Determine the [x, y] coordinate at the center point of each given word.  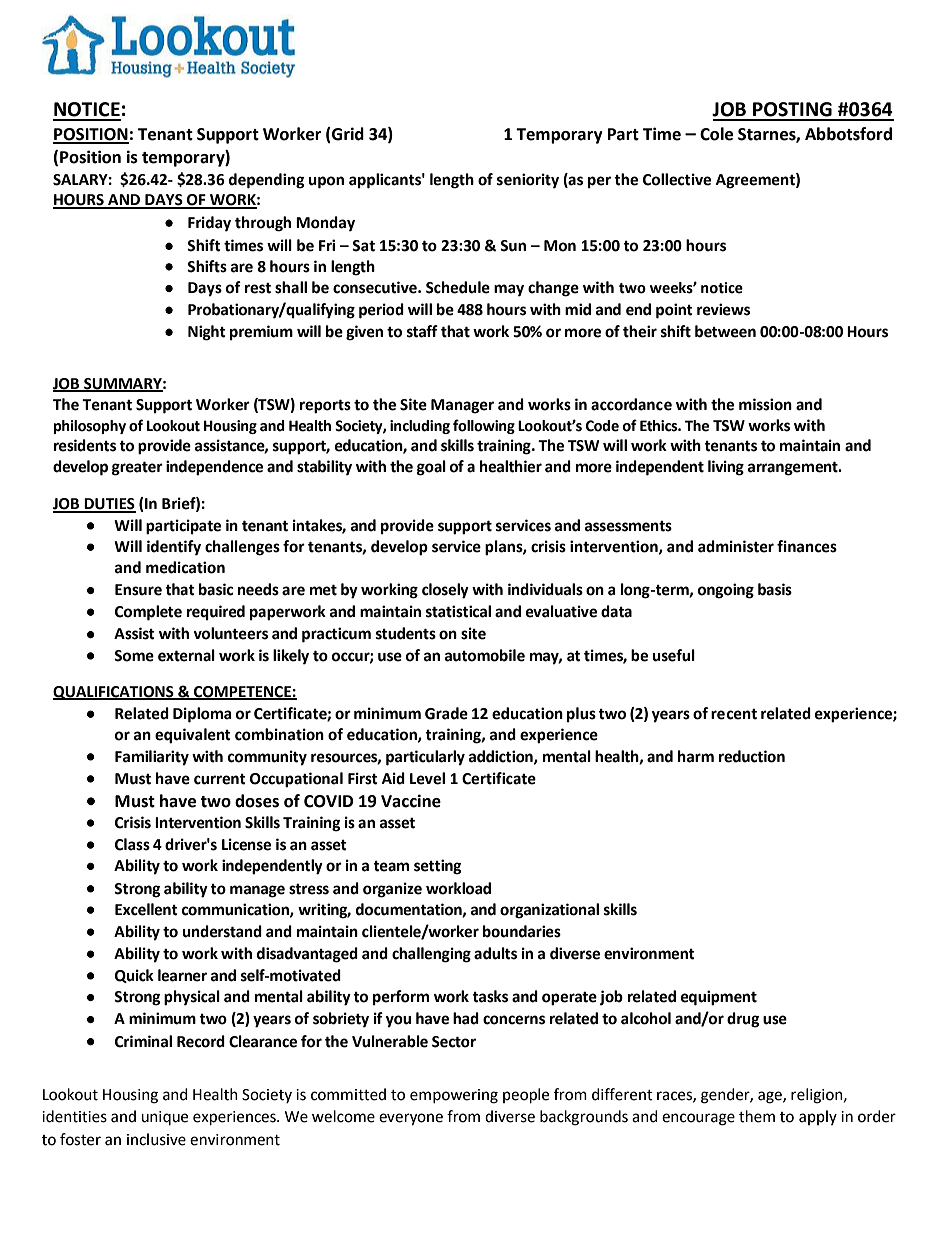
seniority [528, 181]
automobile [485, 655]
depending [267, 181]
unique [164, 1118]
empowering [454, 1096]
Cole [716, 134]
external [186, 655]
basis [775, 589]
